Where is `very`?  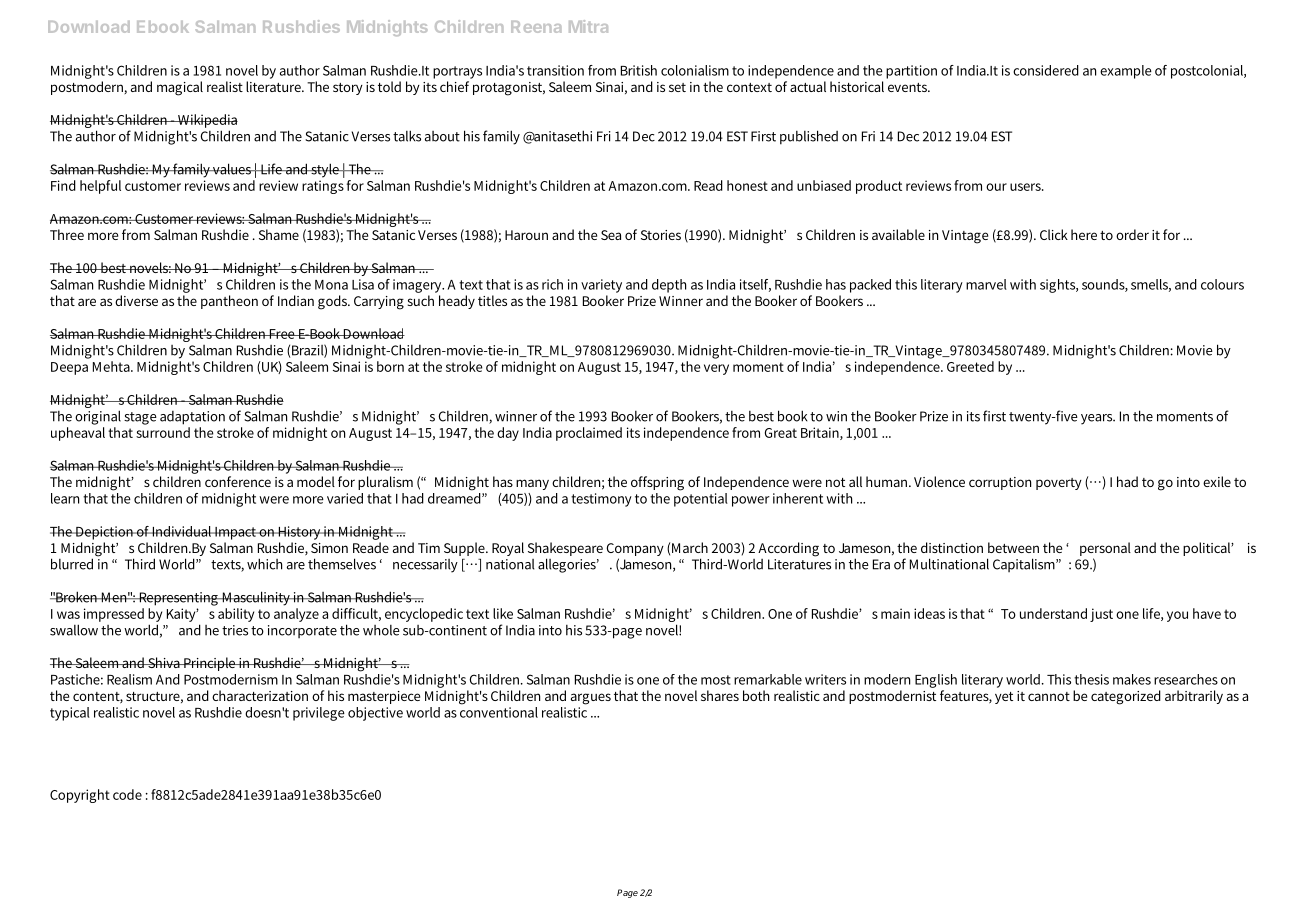
very is located at coordinates (716, 369).
